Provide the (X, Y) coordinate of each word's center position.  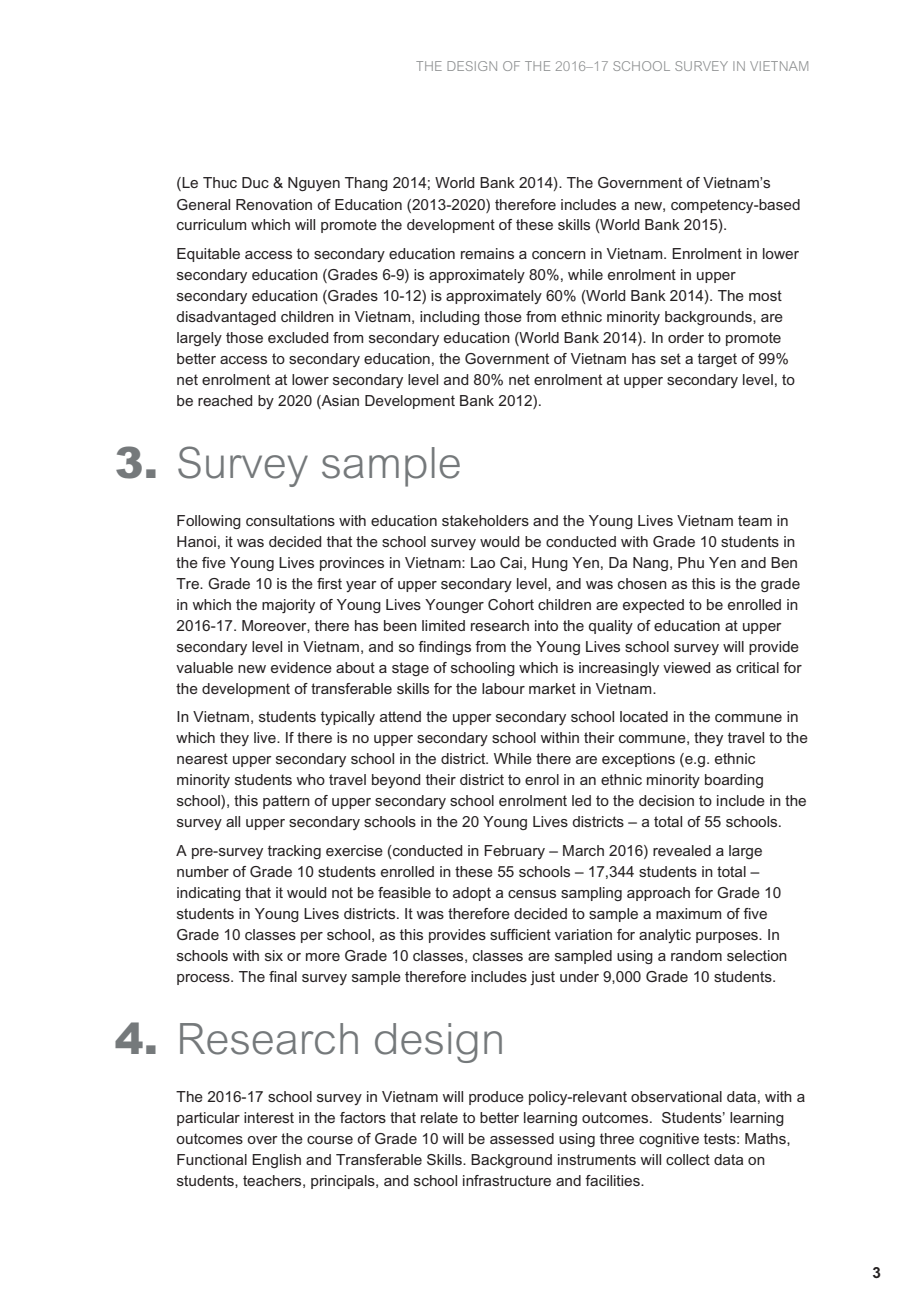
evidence (301, 667)
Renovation (274, 204)
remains (487, 253)
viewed (686, 667)
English (276, 1161)
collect (688, 1159)
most (765, 295)
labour (503, 688)
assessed (522, 1138)
